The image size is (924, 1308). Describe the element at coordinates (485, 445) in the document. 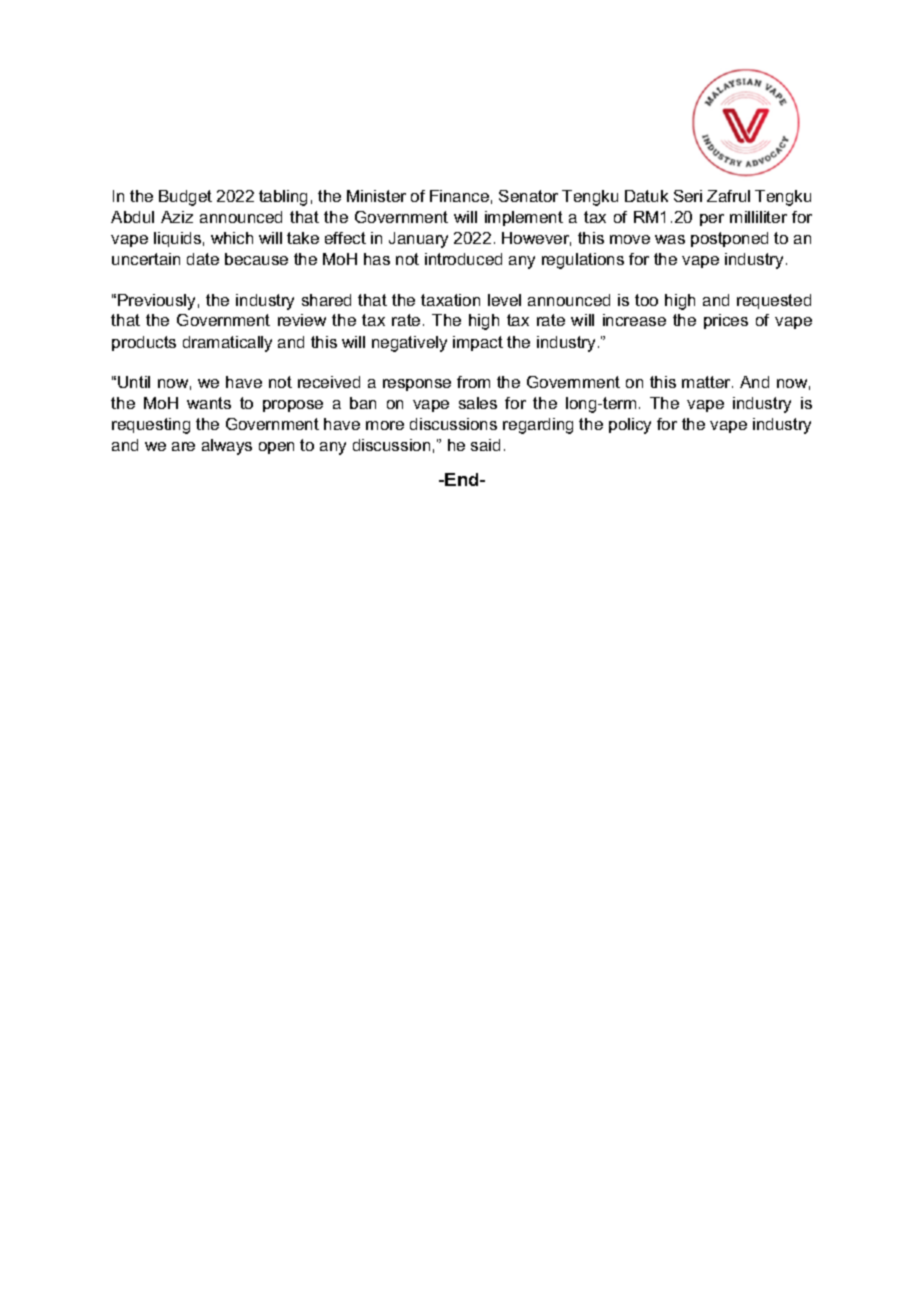

I see `said` at that location.
